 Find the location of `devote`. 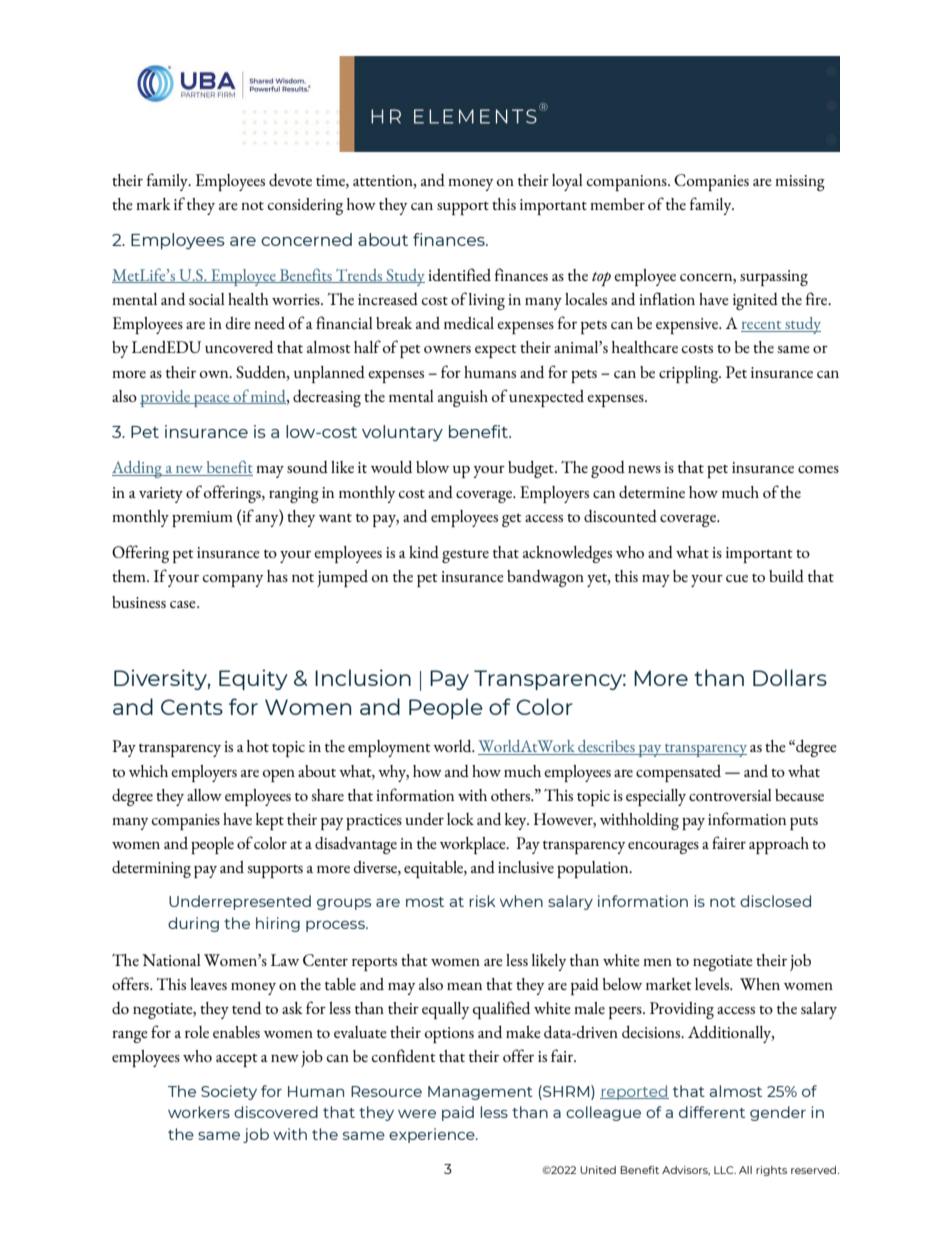

devote is located at coordinates (290, 180).
